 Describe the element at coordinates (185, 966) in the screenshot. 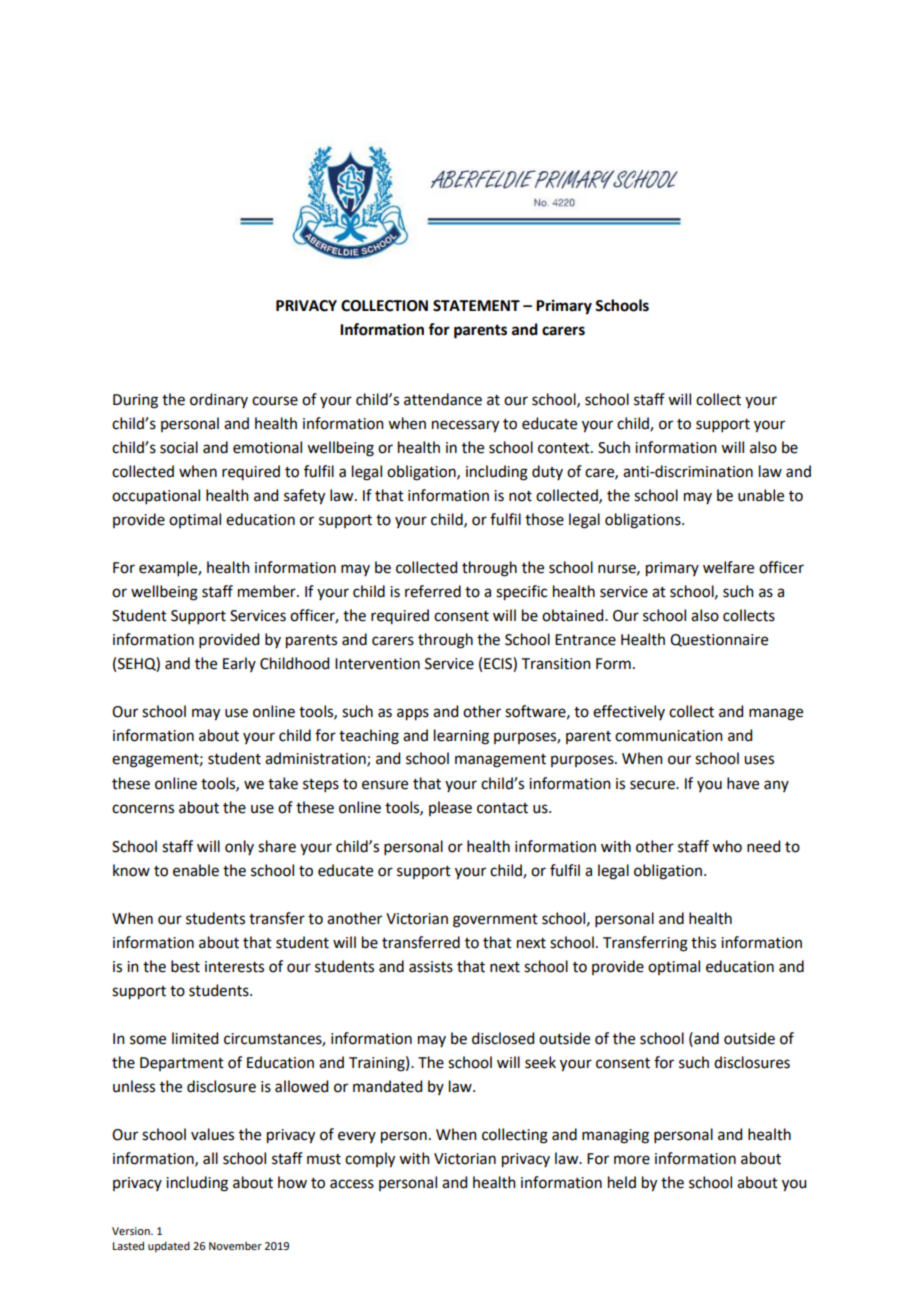

I see `best` at that location.
